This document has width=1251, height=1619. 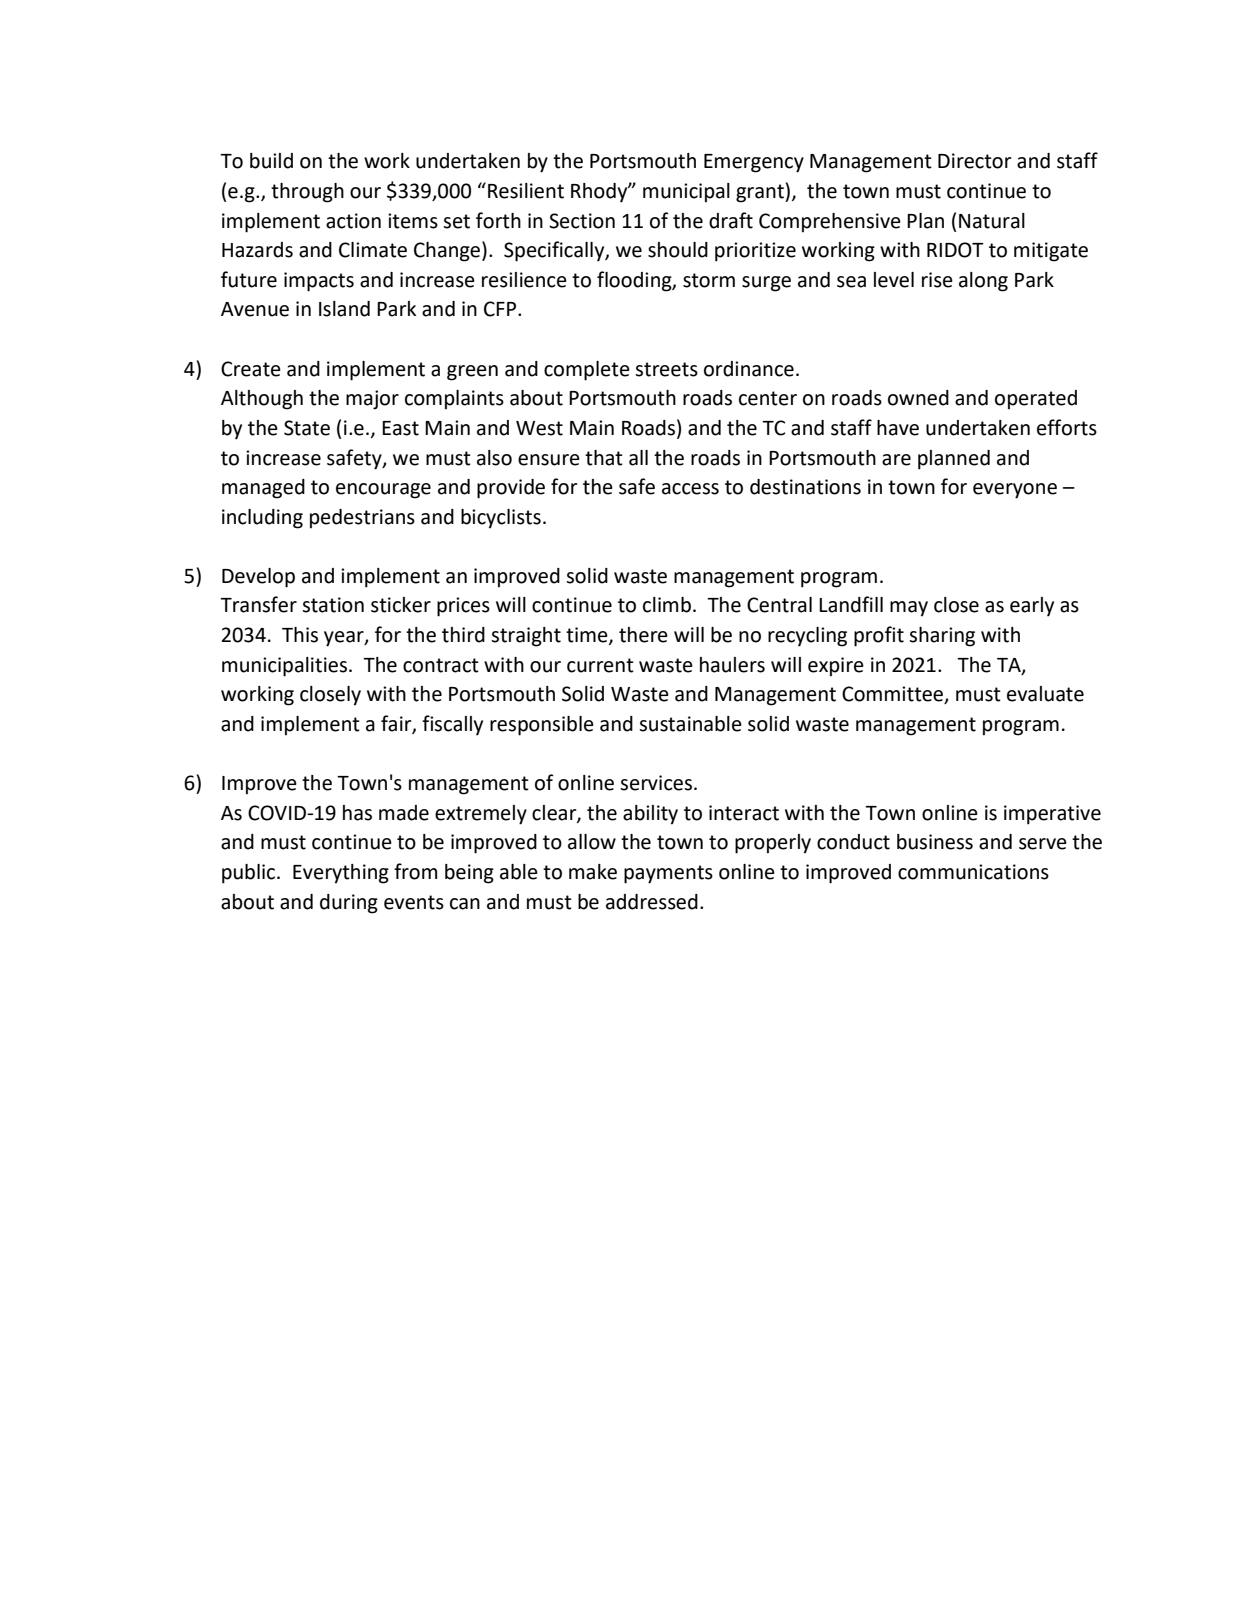 I want to click on through, so click(x=307, y=193).
